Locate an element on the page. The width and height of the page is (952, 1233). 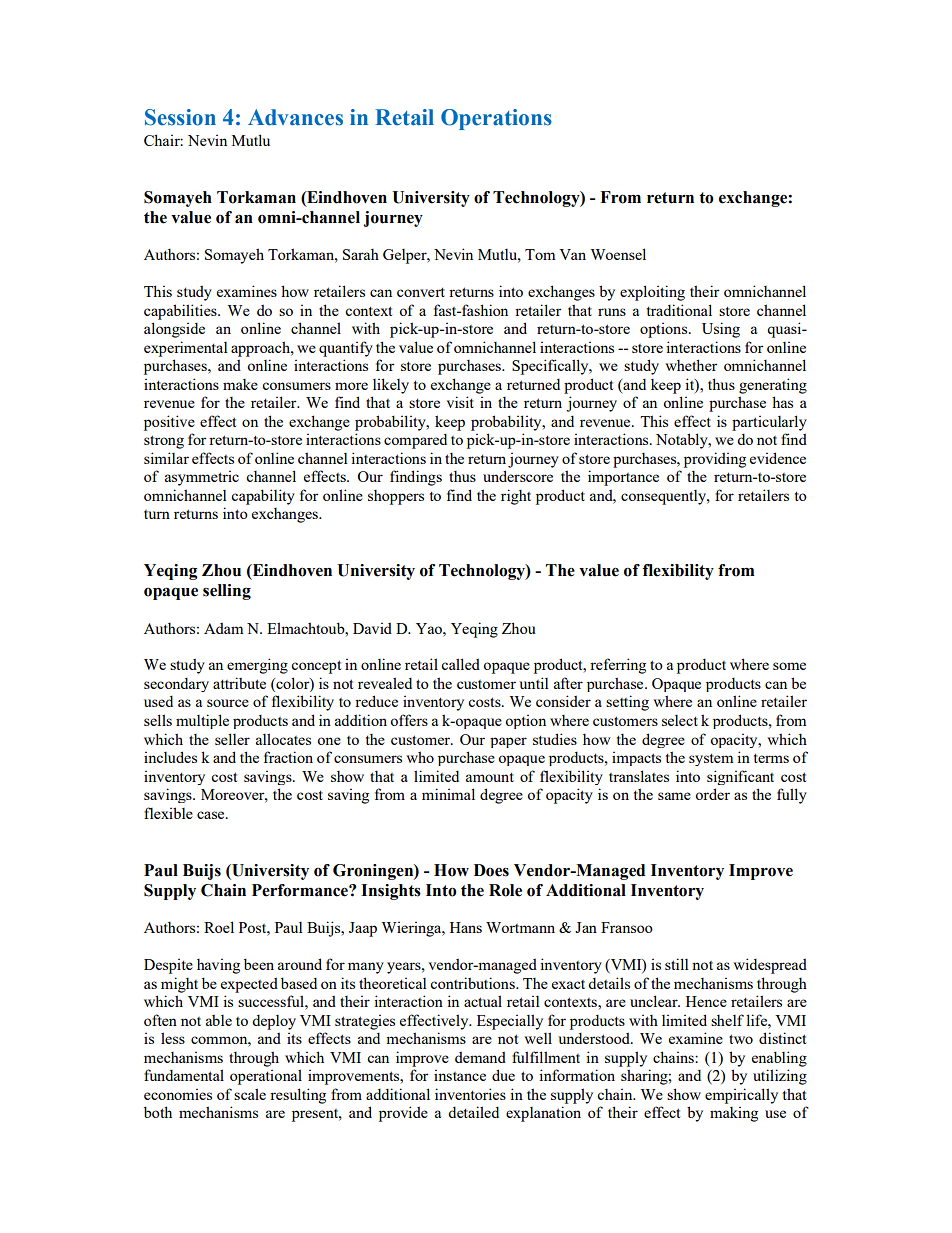
Using is located at coordinates (721, 330).
